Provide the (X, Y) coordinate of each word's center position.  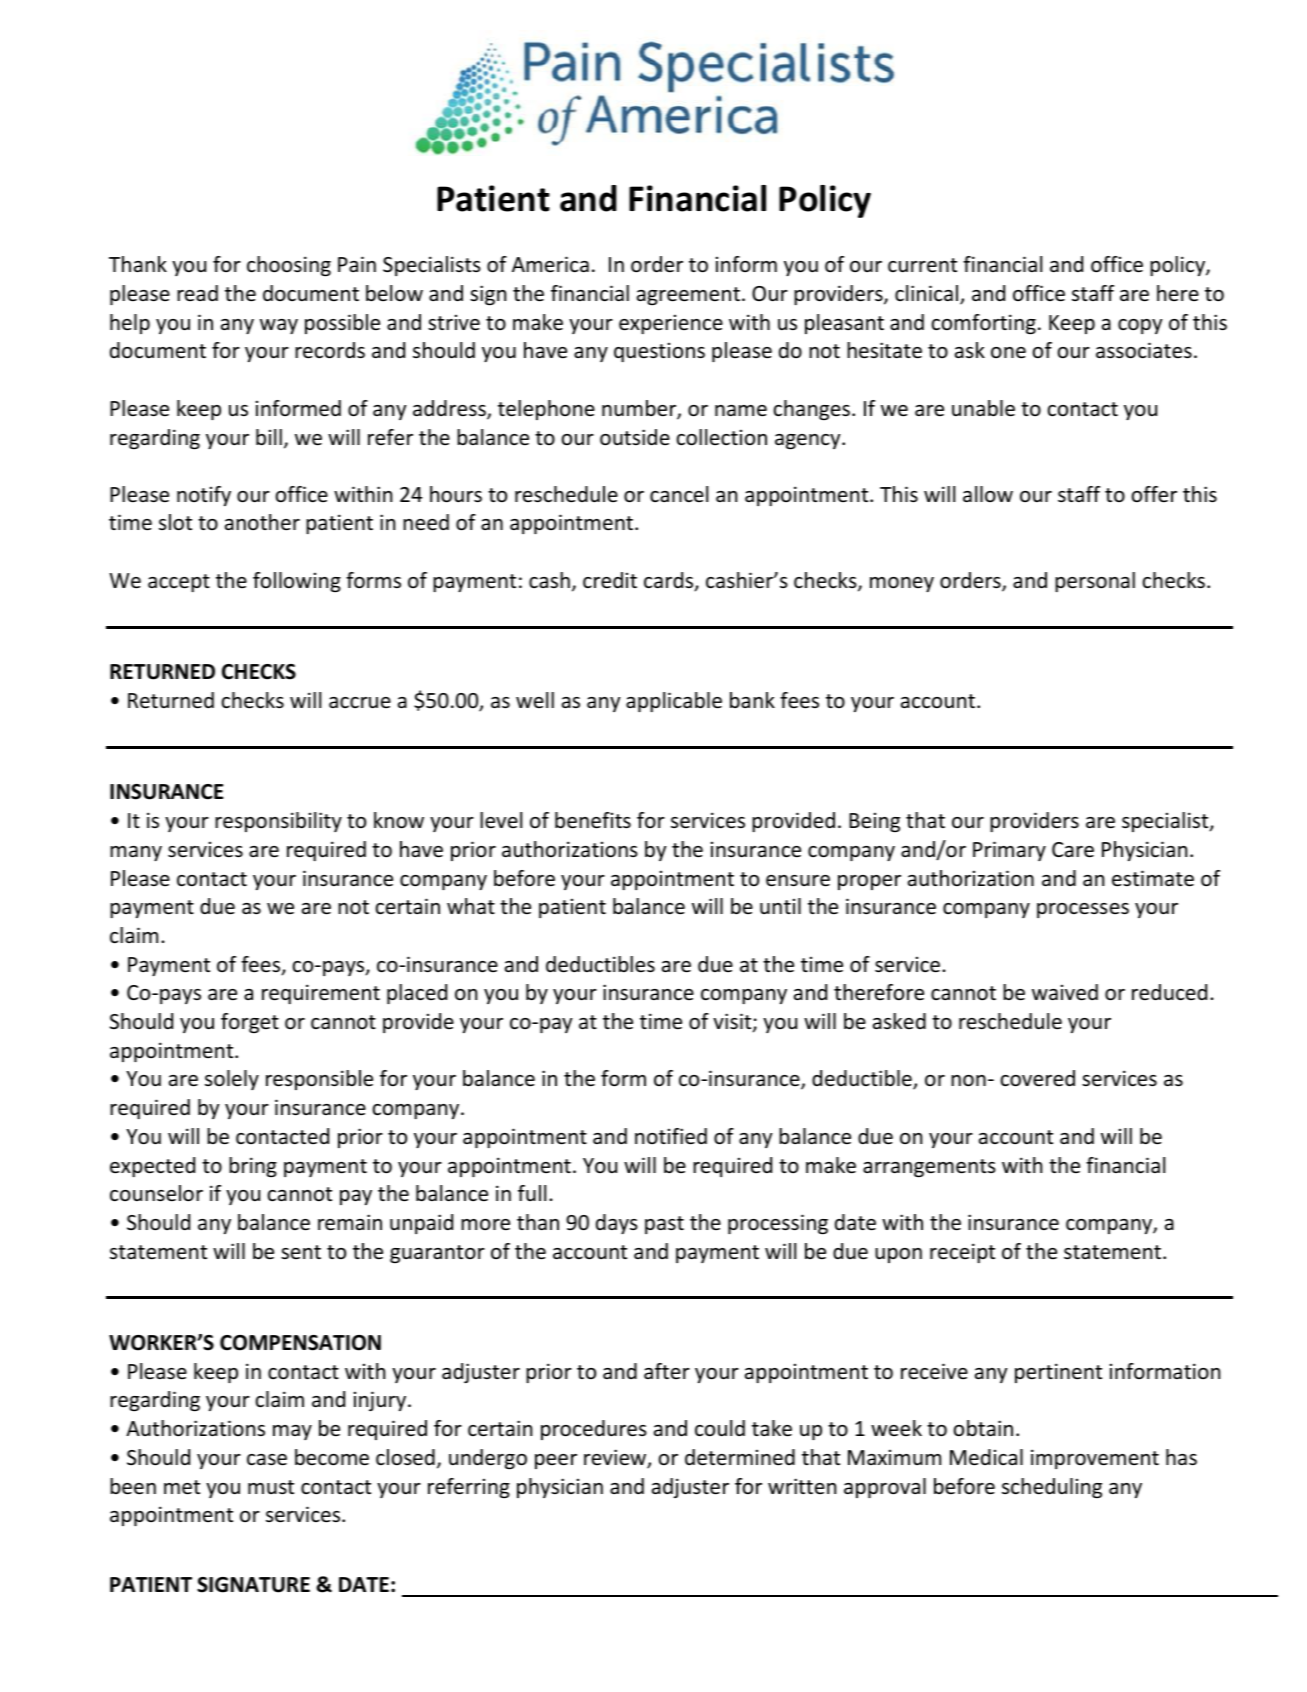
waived (1065, 992)
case (267, 1460)
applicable (674, 702)
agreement (688, 296)
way (279, 326)
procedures (594, 1430)
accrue (360, 703)
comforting (984, 324)
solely (232, 1080)
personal (1095, 582)
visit (733, 1022)
